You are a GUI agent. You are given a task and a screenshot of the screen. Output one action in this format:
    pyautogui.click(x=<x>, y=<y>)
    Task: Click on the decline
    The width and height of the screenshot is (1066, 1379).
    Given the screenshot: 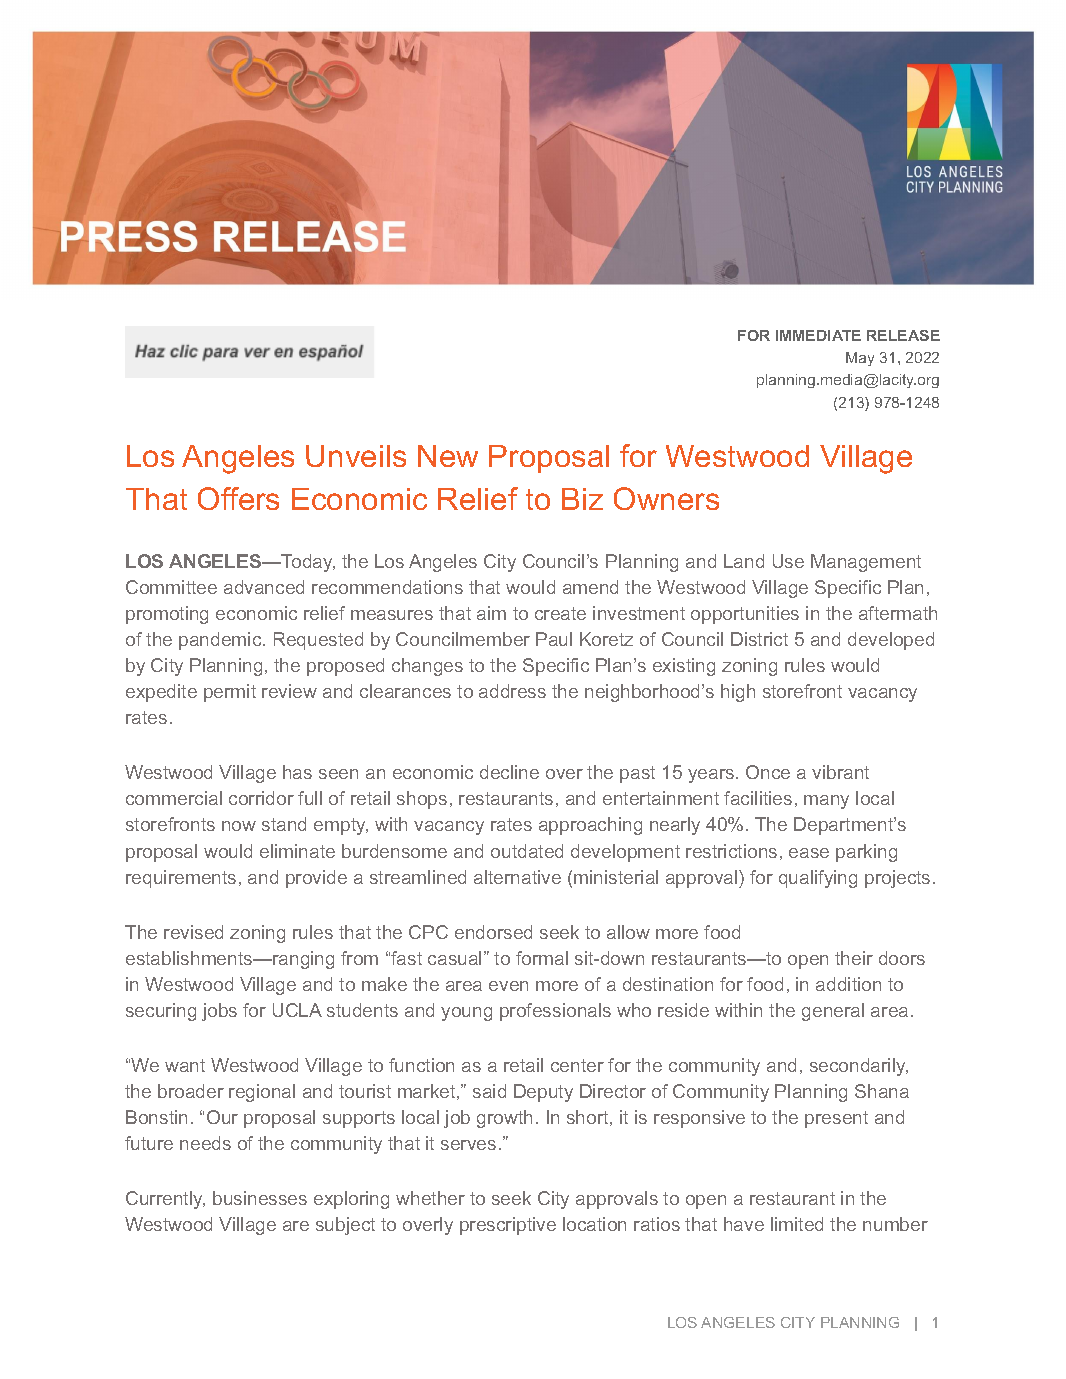 What is the action you would take?
    pyautogui.click(x=509, y=772)
